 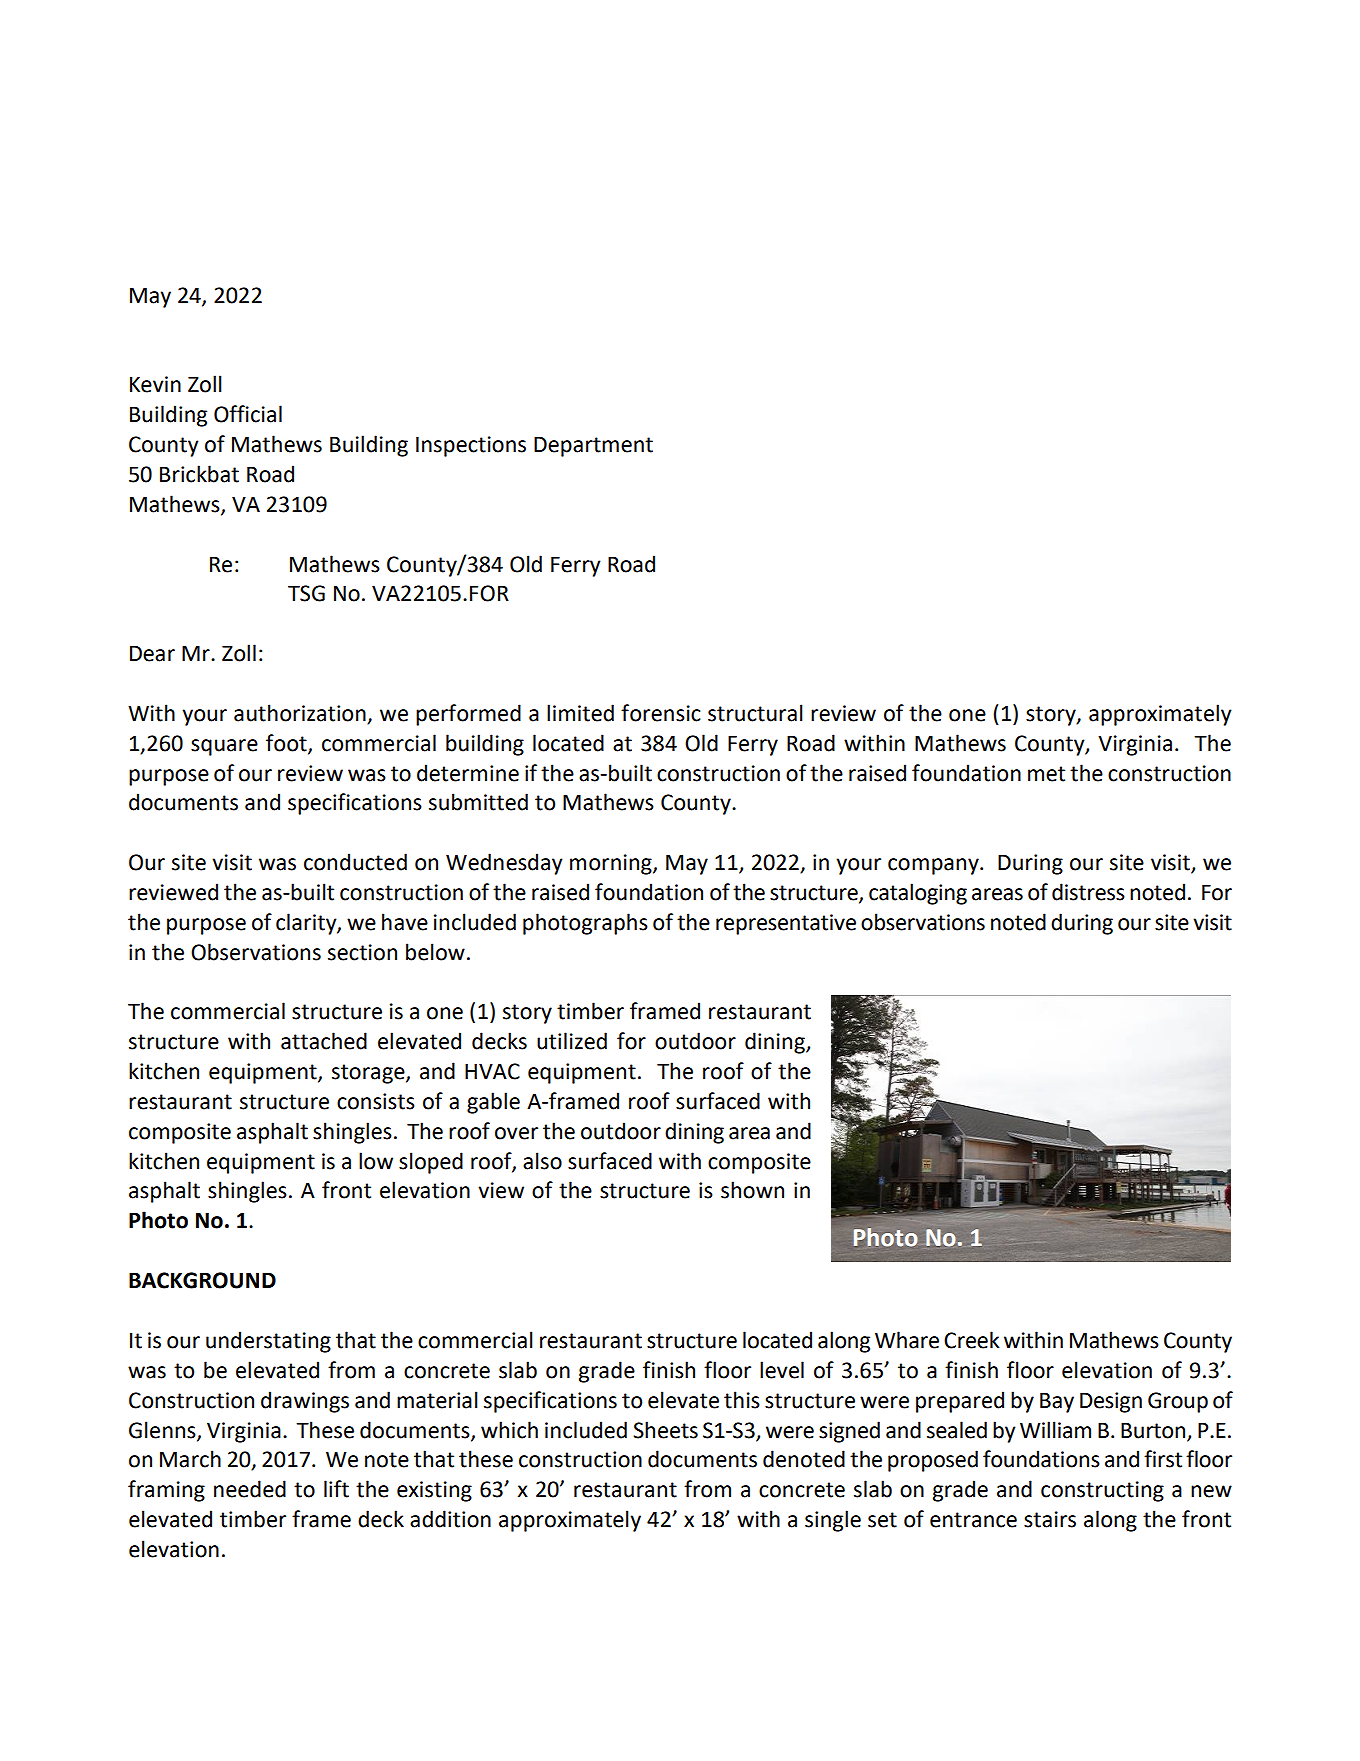 I want to click on shown, so click(x=752, y=1190).
